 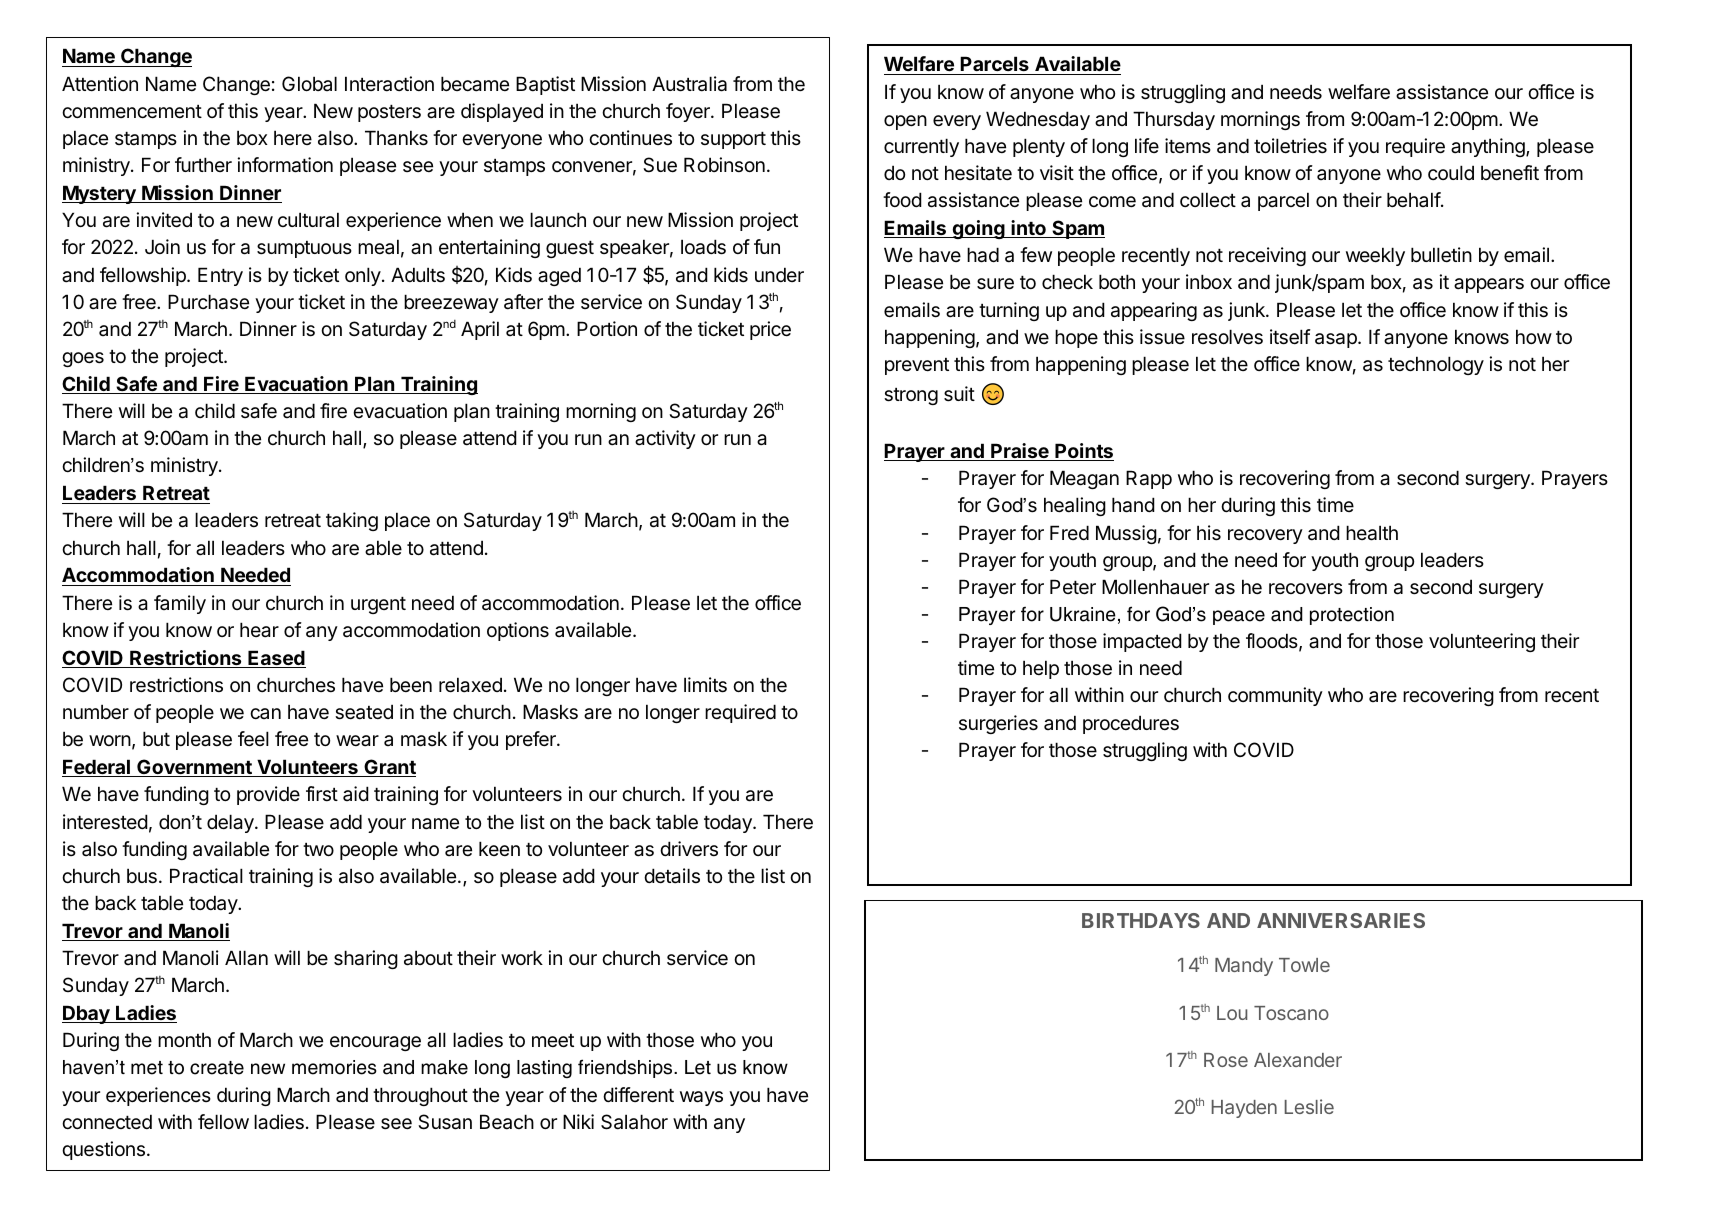 What do you see at coordinates (689, 849) in the screenshot?
I see `drivers` at bounding box center [689, 849].
